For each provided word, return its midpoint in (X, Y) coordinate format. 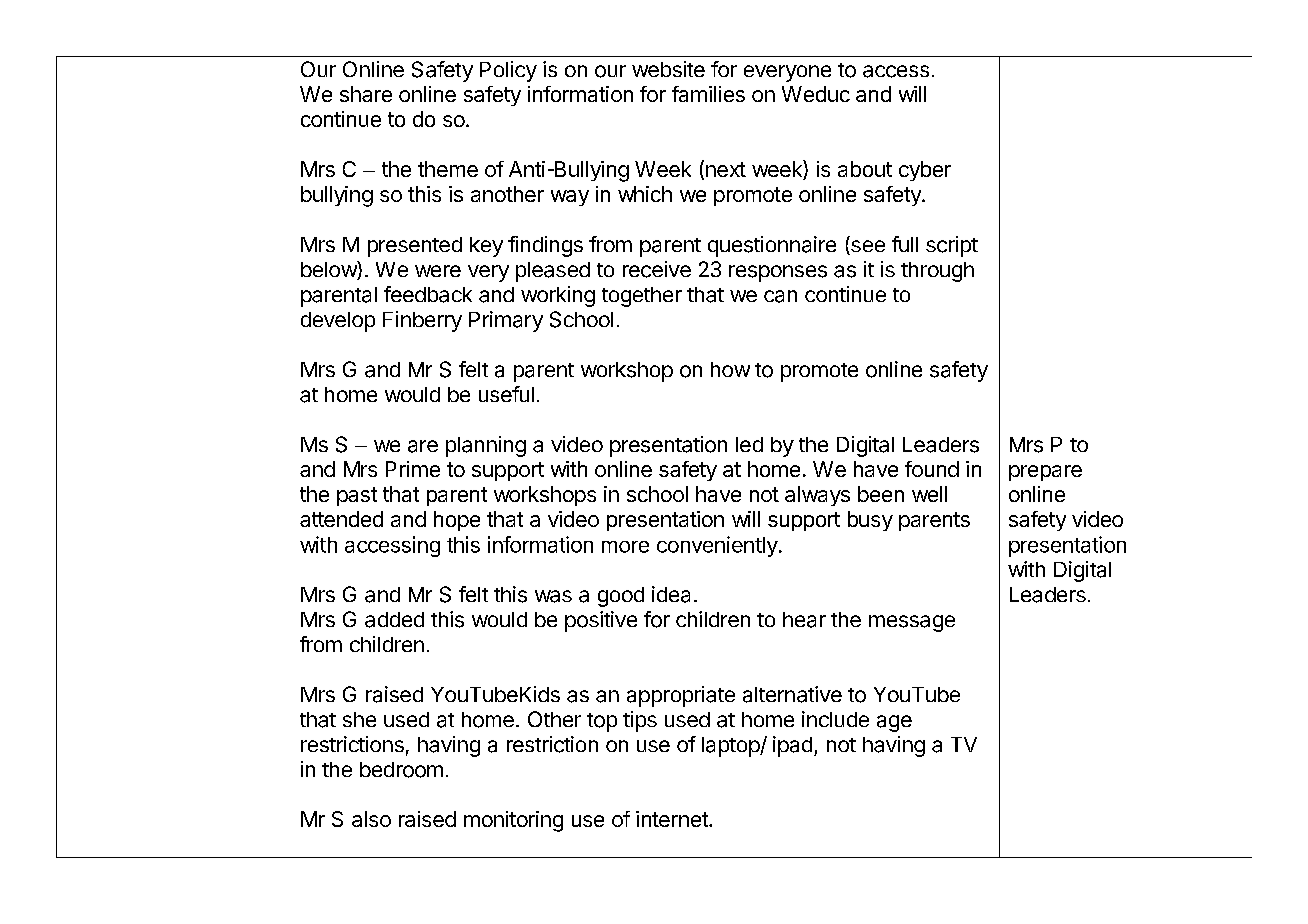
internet (673, 819)
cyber (925, 171)
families (708, 94)
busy (870, 521)
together (642, 297)
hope (457, 521)
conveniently (717, 546)
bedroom (401, 770)
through (937, 272)
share (366, 94)
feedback (428, 294)
